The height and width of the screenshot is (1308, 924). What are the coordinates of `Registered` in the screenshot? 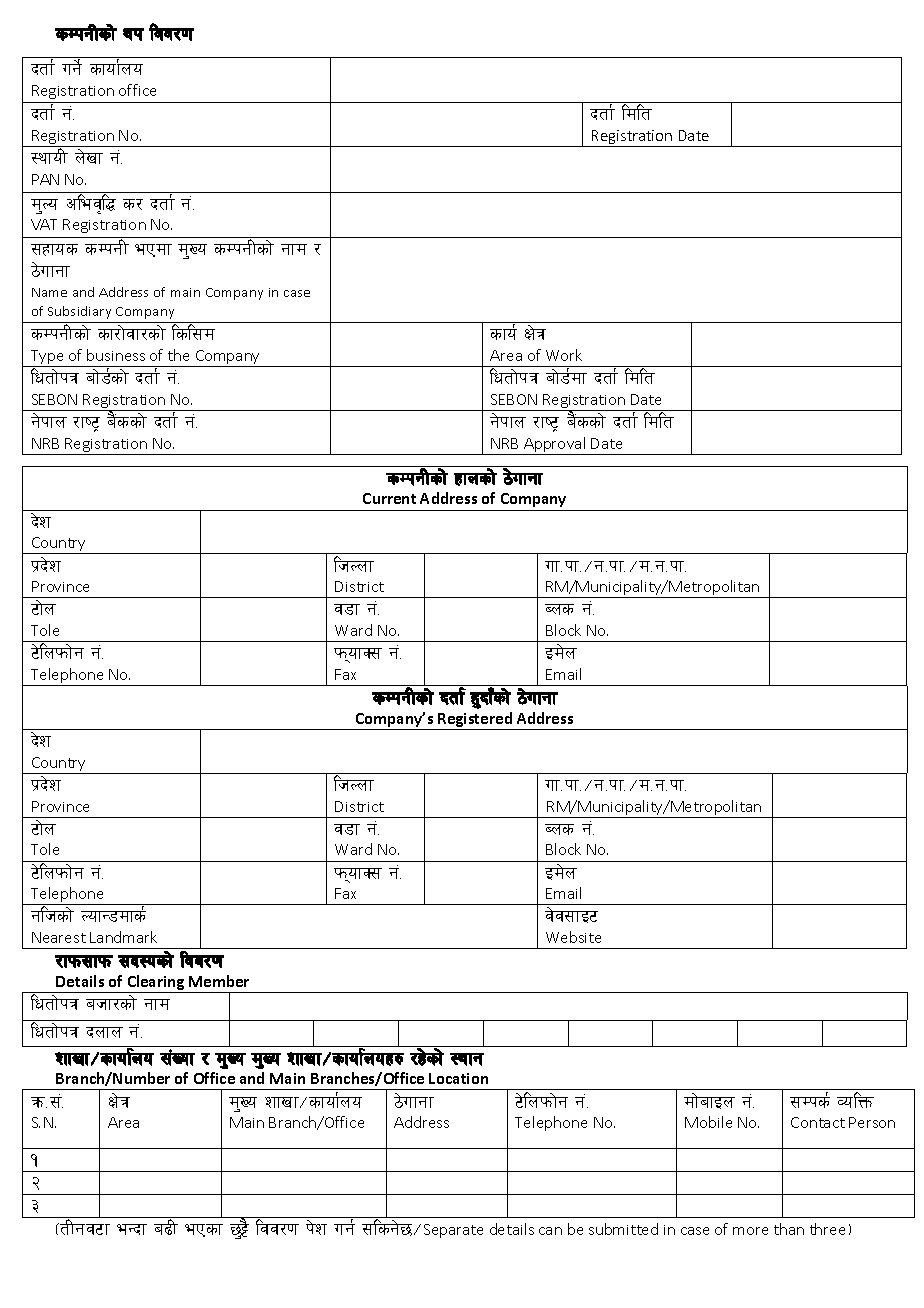 It's located at (475, 721).
